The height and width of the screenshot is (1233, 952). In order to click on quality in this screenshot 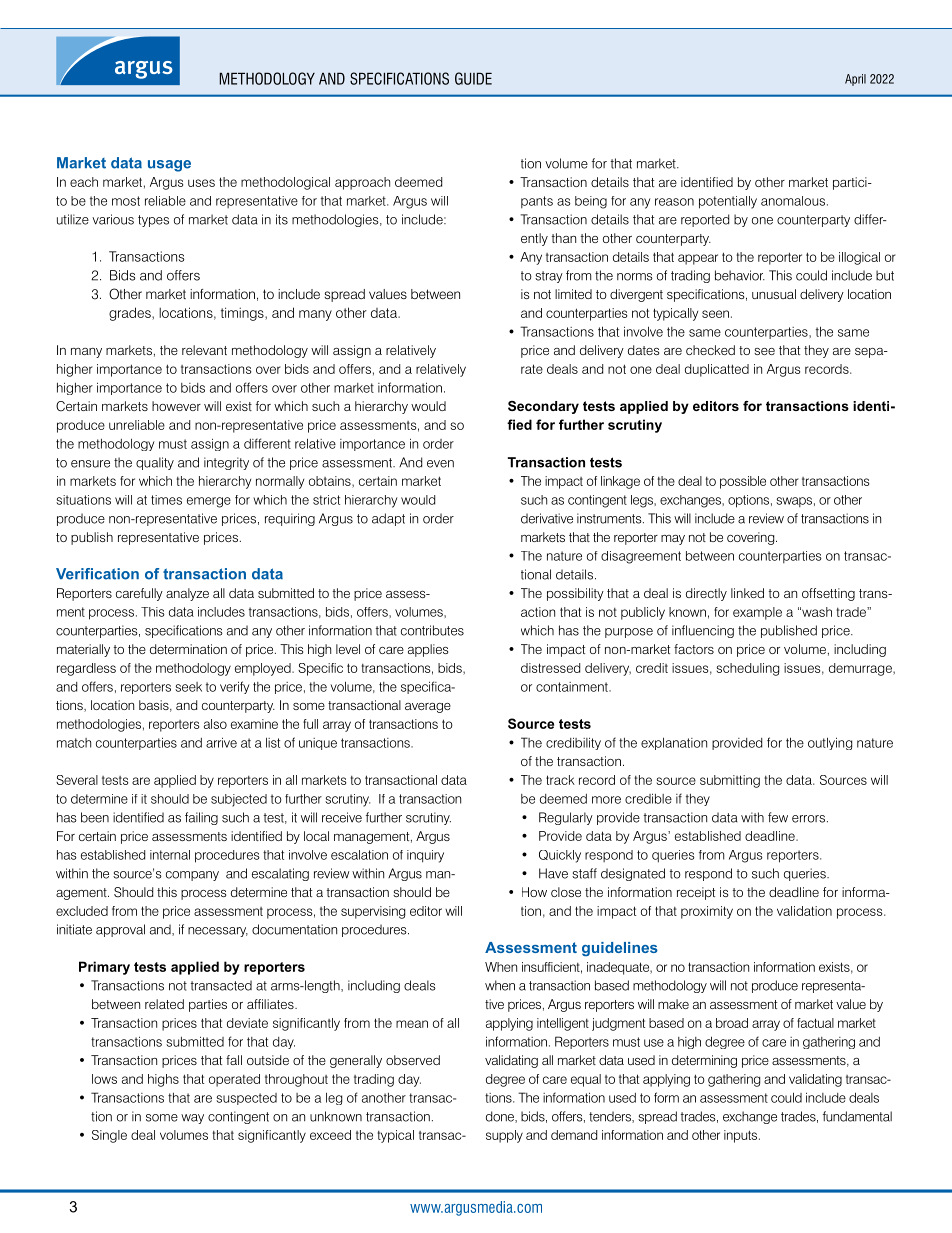, I will do `click(155, 463)`.
